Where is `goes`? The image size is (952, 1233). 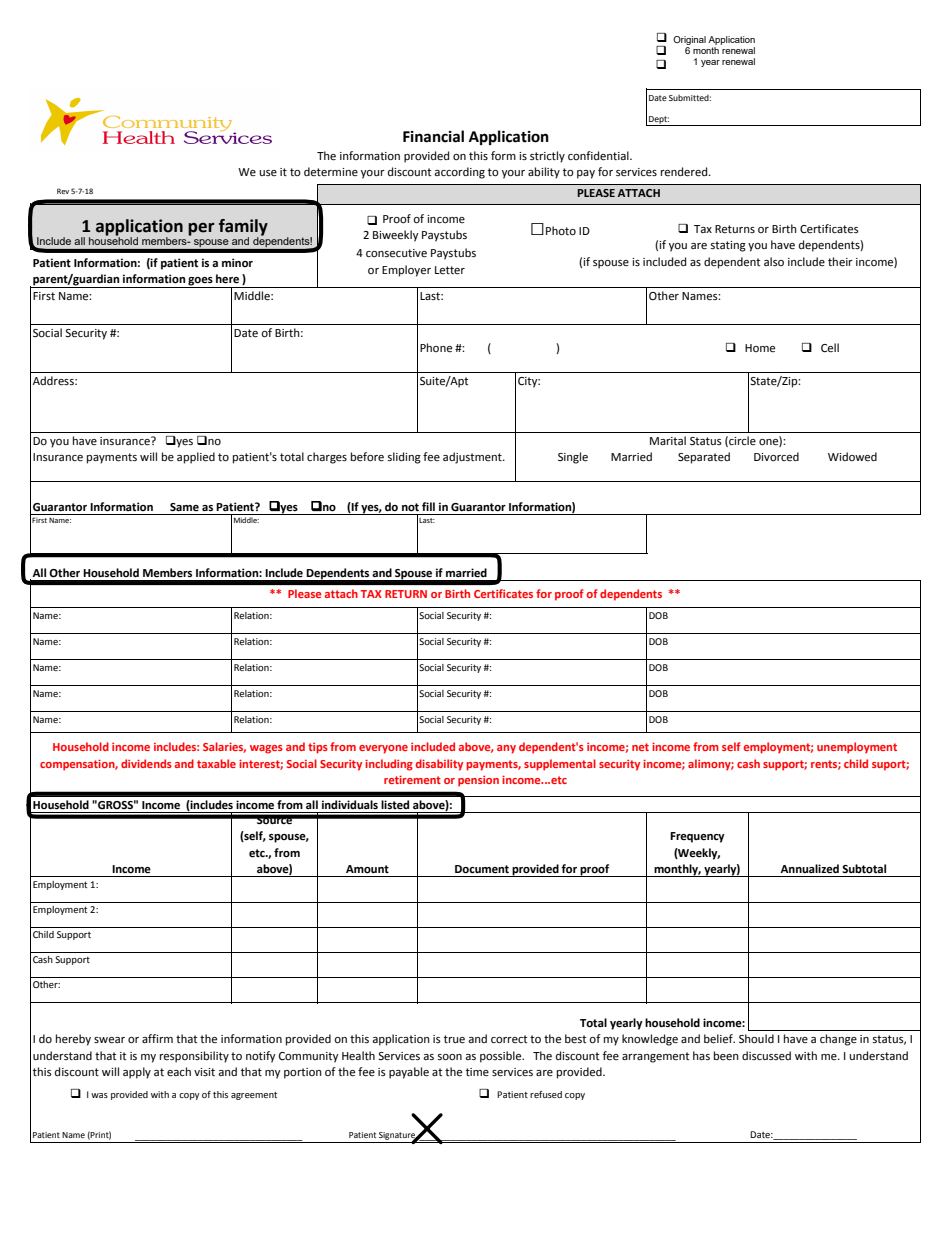 goes is located at coordinates (200, 282).
